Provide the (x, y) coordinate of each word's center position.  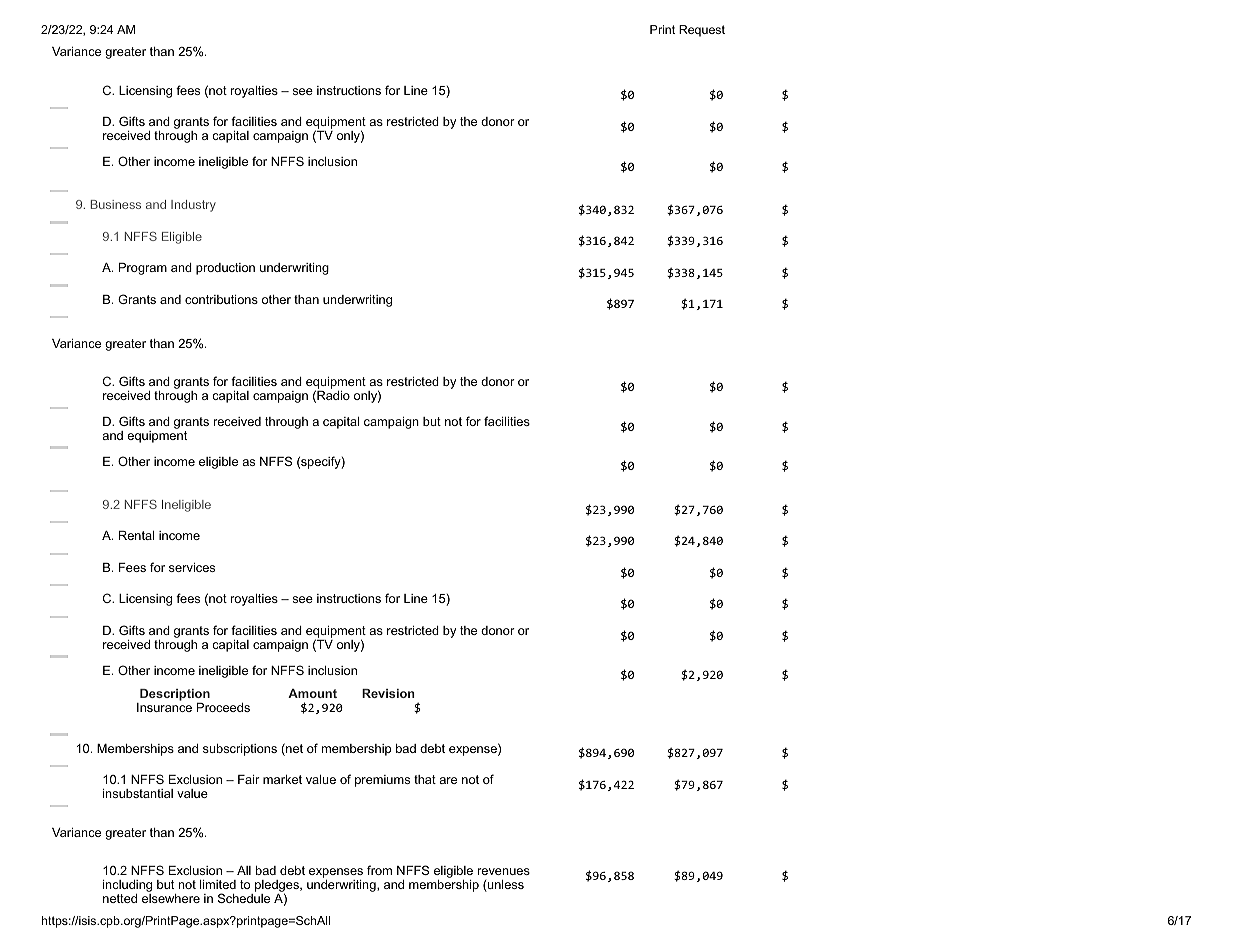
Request (702, 31)
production (225, 269)
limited (218, 884)
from (379, 870)
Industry (193, 206)
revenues (504, 871)
